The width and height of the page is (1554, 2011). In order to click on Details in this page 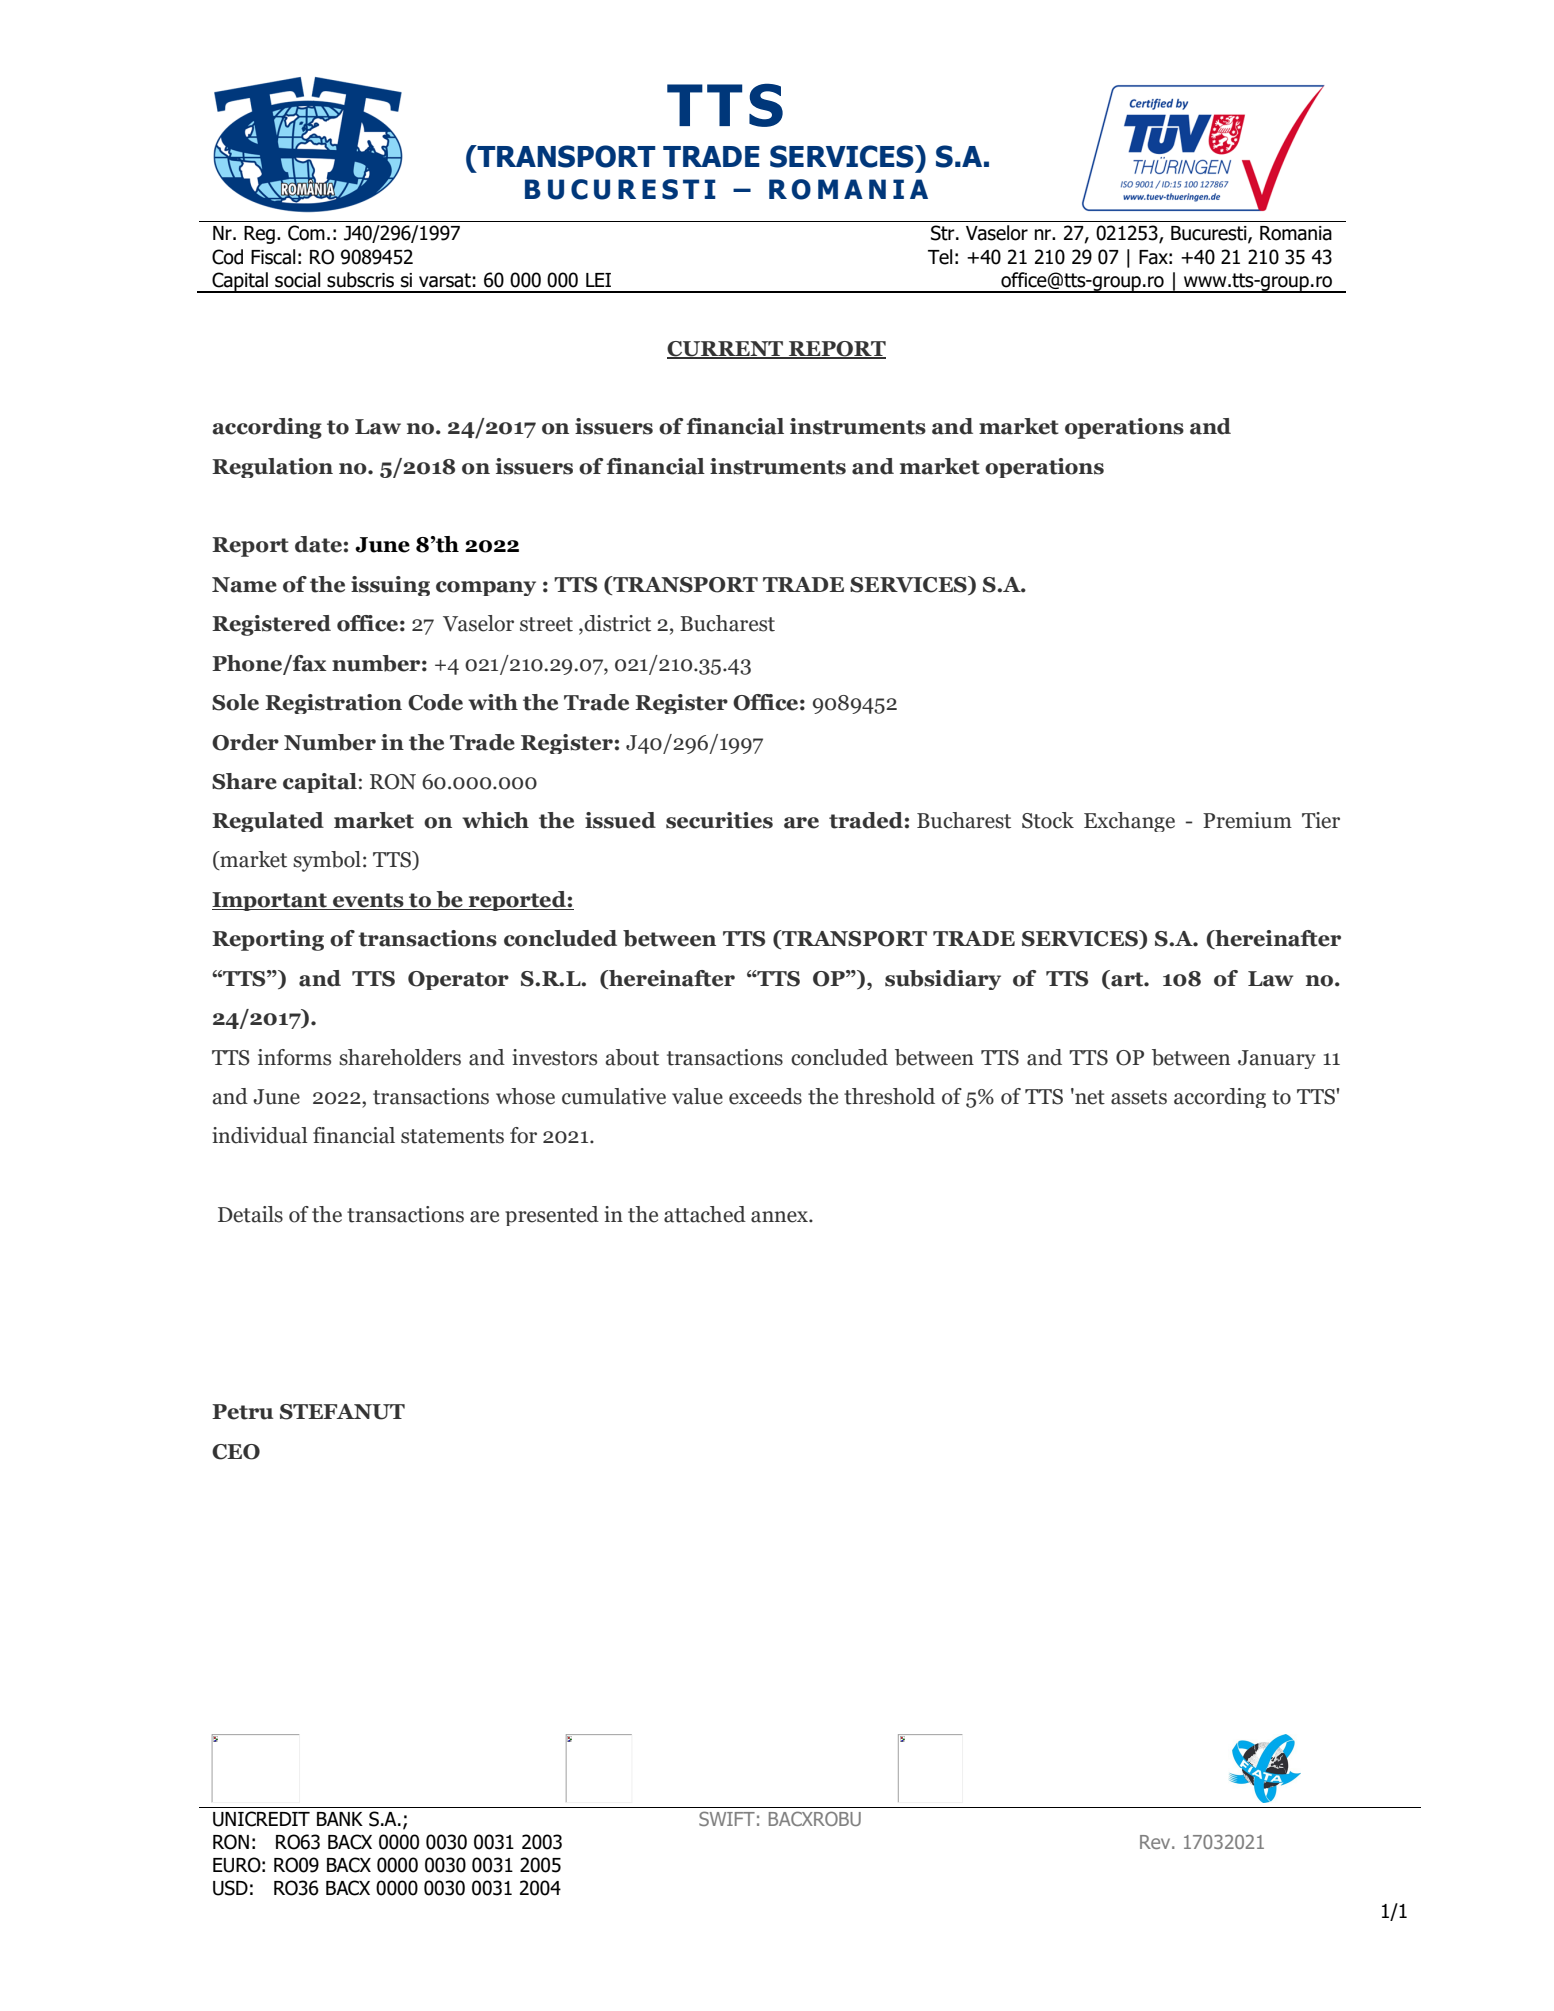, I will do `click(250, 1214)`.
